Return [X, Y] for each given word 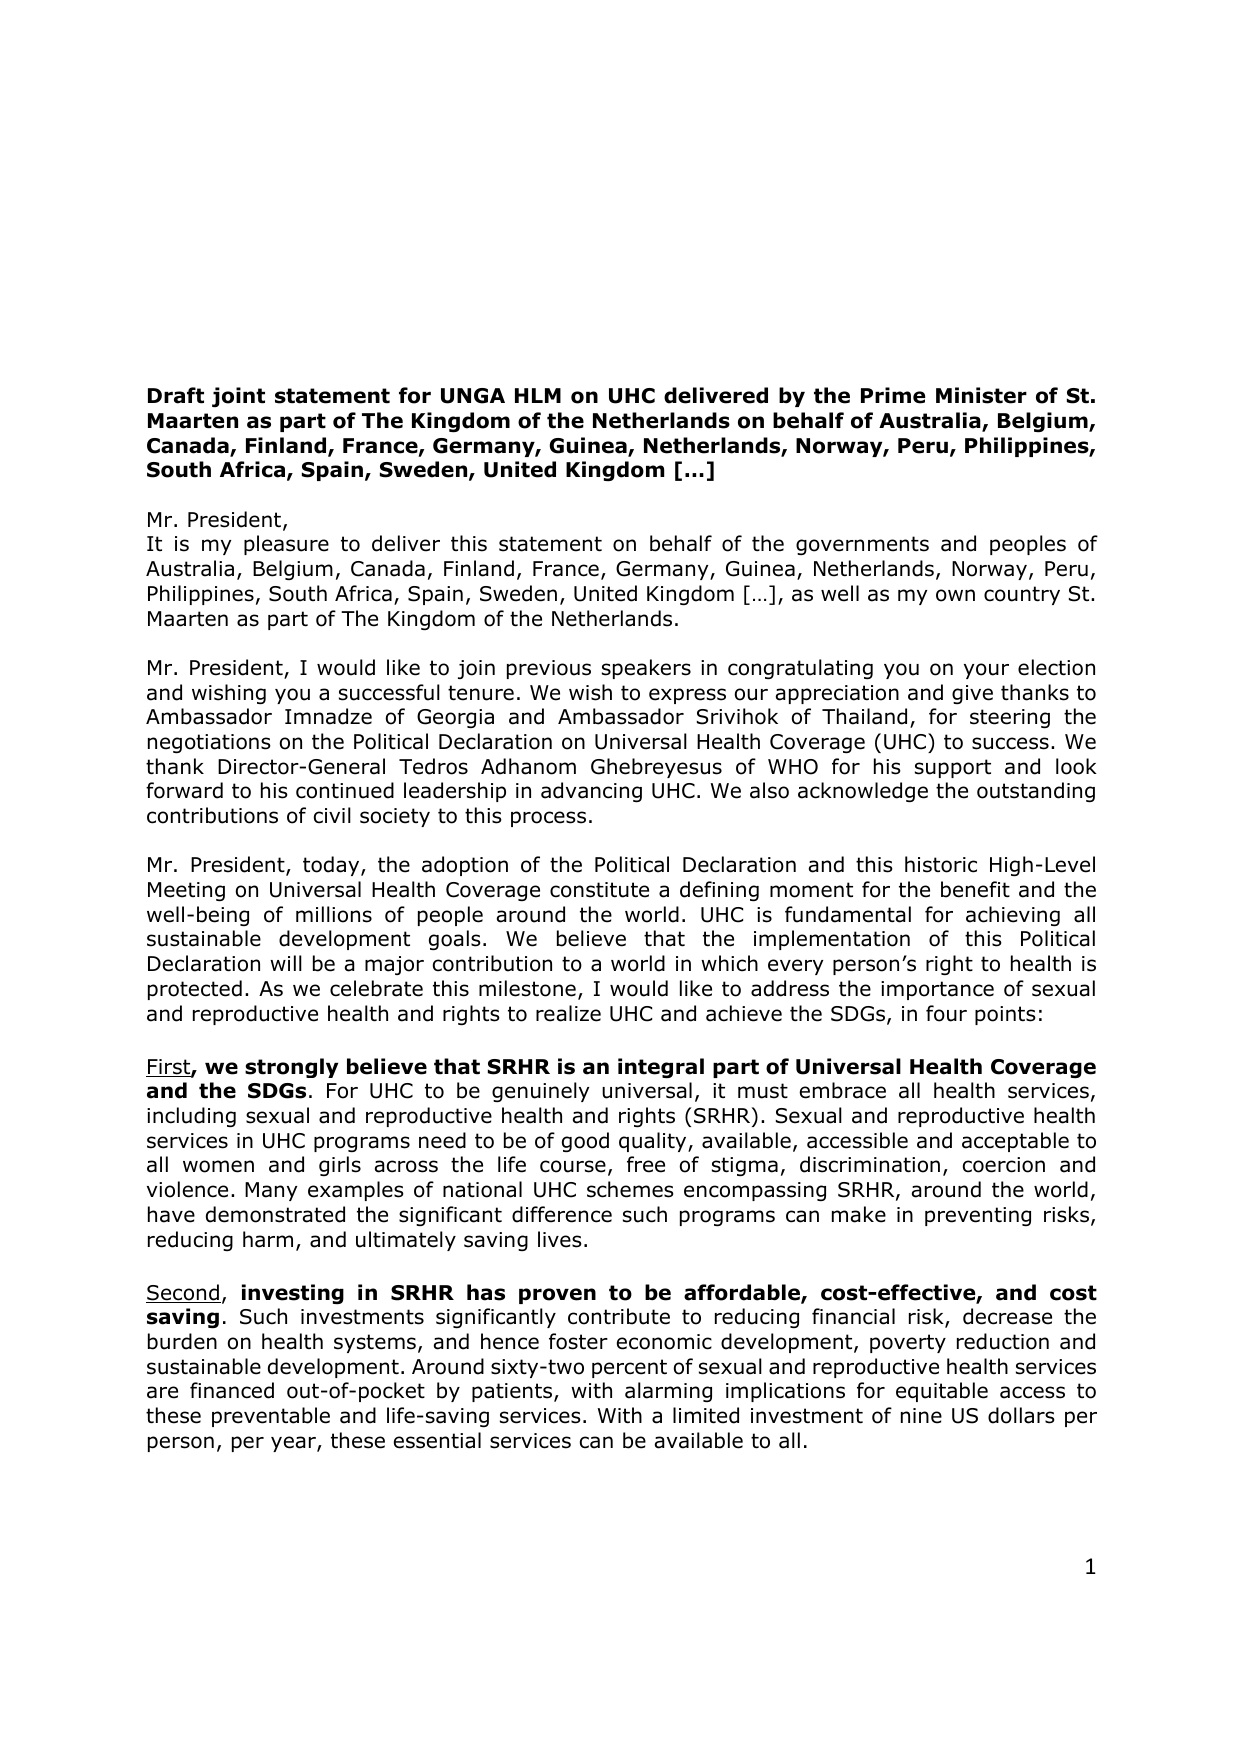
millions [334, 914]
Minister [981, 395]
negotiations [209, 743]
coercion [1004, 1165]
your [986, 671]
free [646, 1164]
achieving [1013, 916]
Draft [176, 395]
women [218, 1166]
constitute [599, 890]
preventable [271, 1417]
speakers [646, 669]
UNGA [473, 396]
